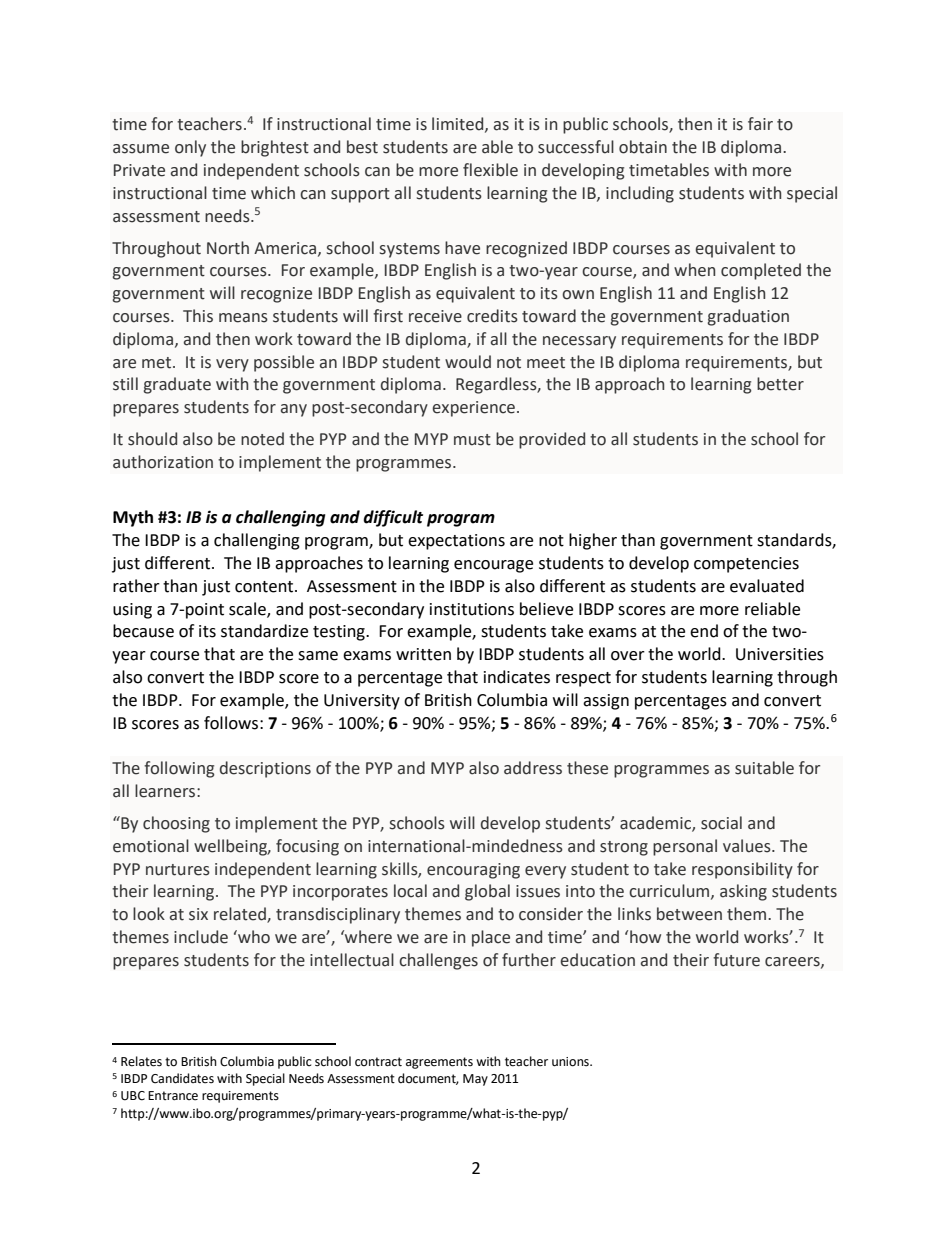 Image resolution: width=952 pixels, height=1233 pixels. What do you see at coordinates (190, 148) in the image?
I see `only` at bounding box center [190, 148].
